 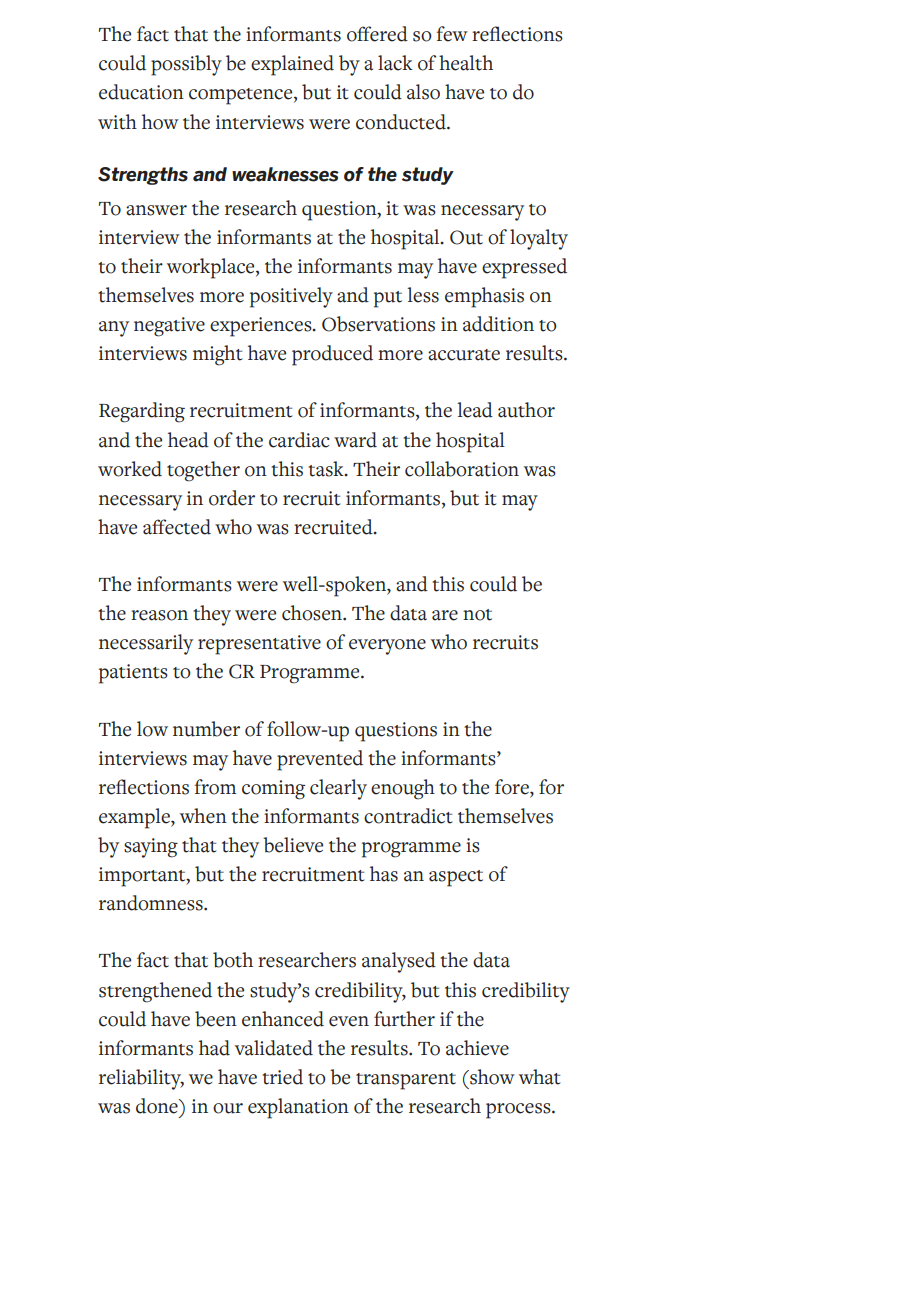 I want to click on explanation, so click(x=298, y=1108).
